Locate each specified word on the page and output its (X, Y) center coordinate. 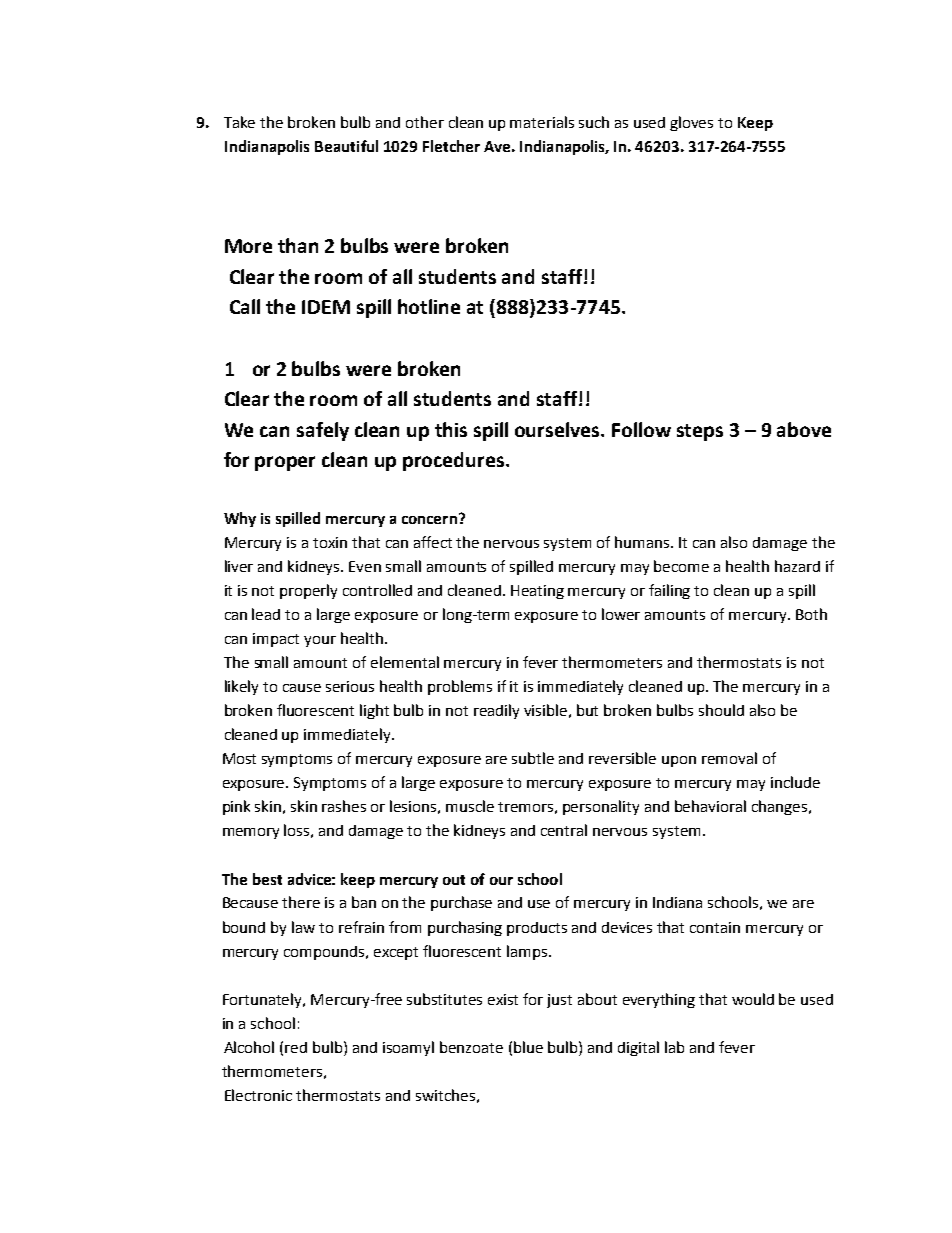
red (296, 1047)
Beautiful (346, 146)
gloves (691, 123)
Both (811, 614)
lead (266, 614)
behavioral (710, 806)
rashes (344, 806)
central (564, 830)
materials (542, 122)
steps (700, 432)
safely (323, 431)
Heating (537, 592)
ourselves (558, 429)
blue (528, 1047)
